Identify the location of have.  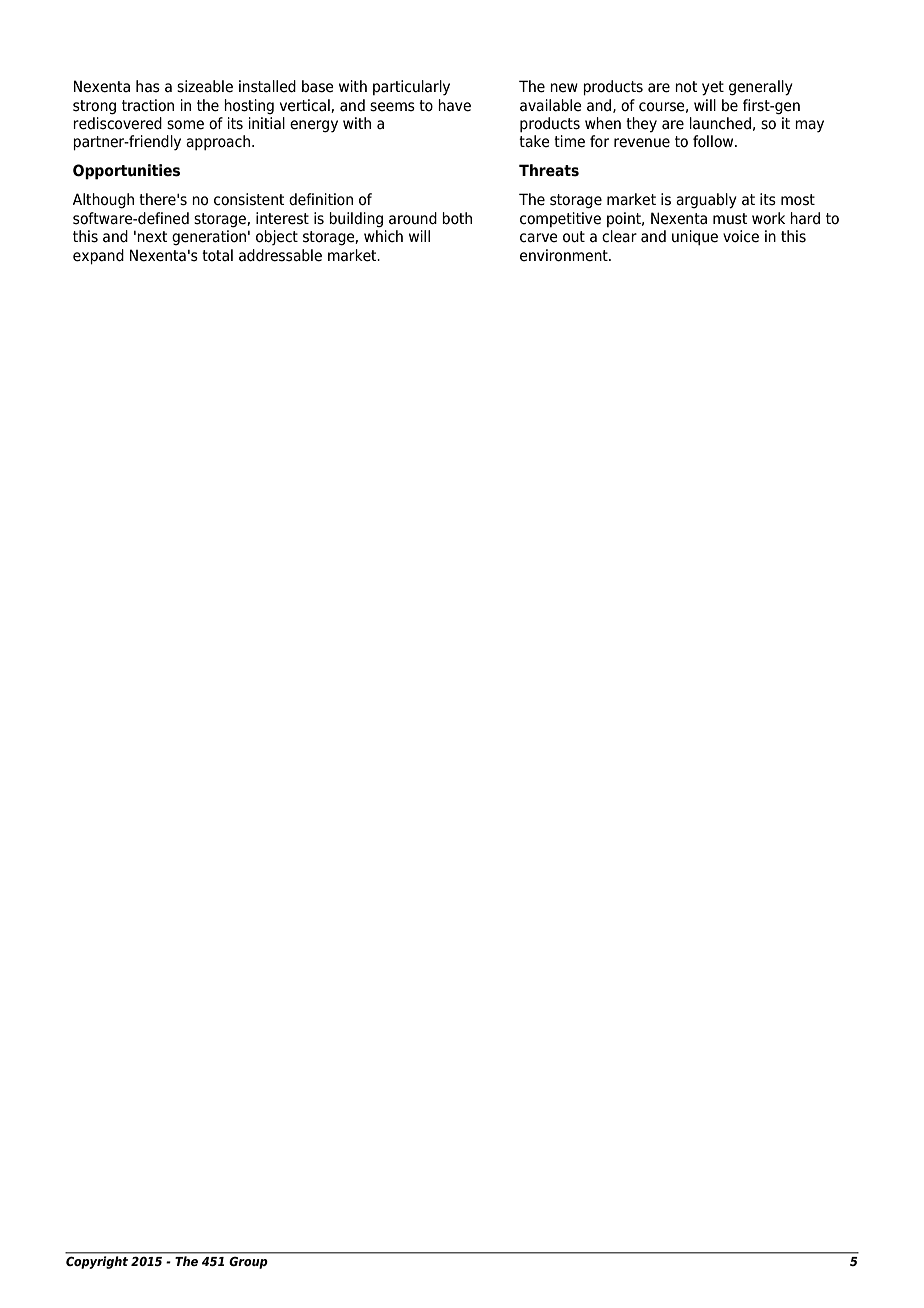
(454, 105).
